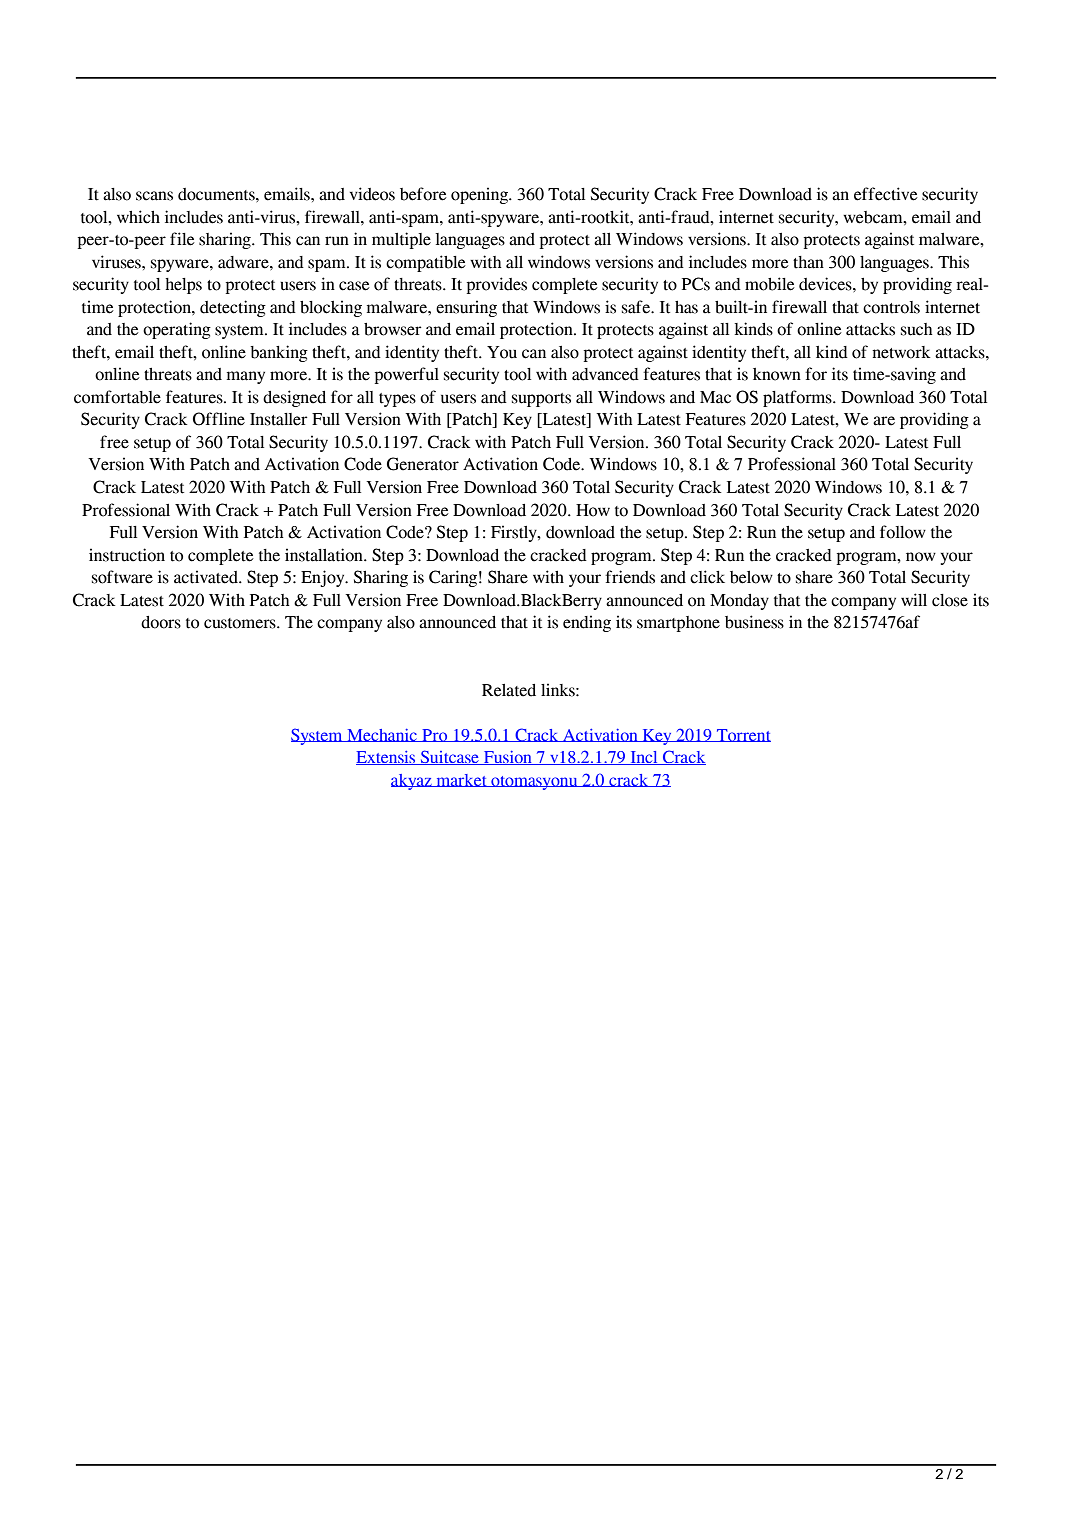 The image size is (1072, 1516). I want to click on opening, so click(480, 195).
